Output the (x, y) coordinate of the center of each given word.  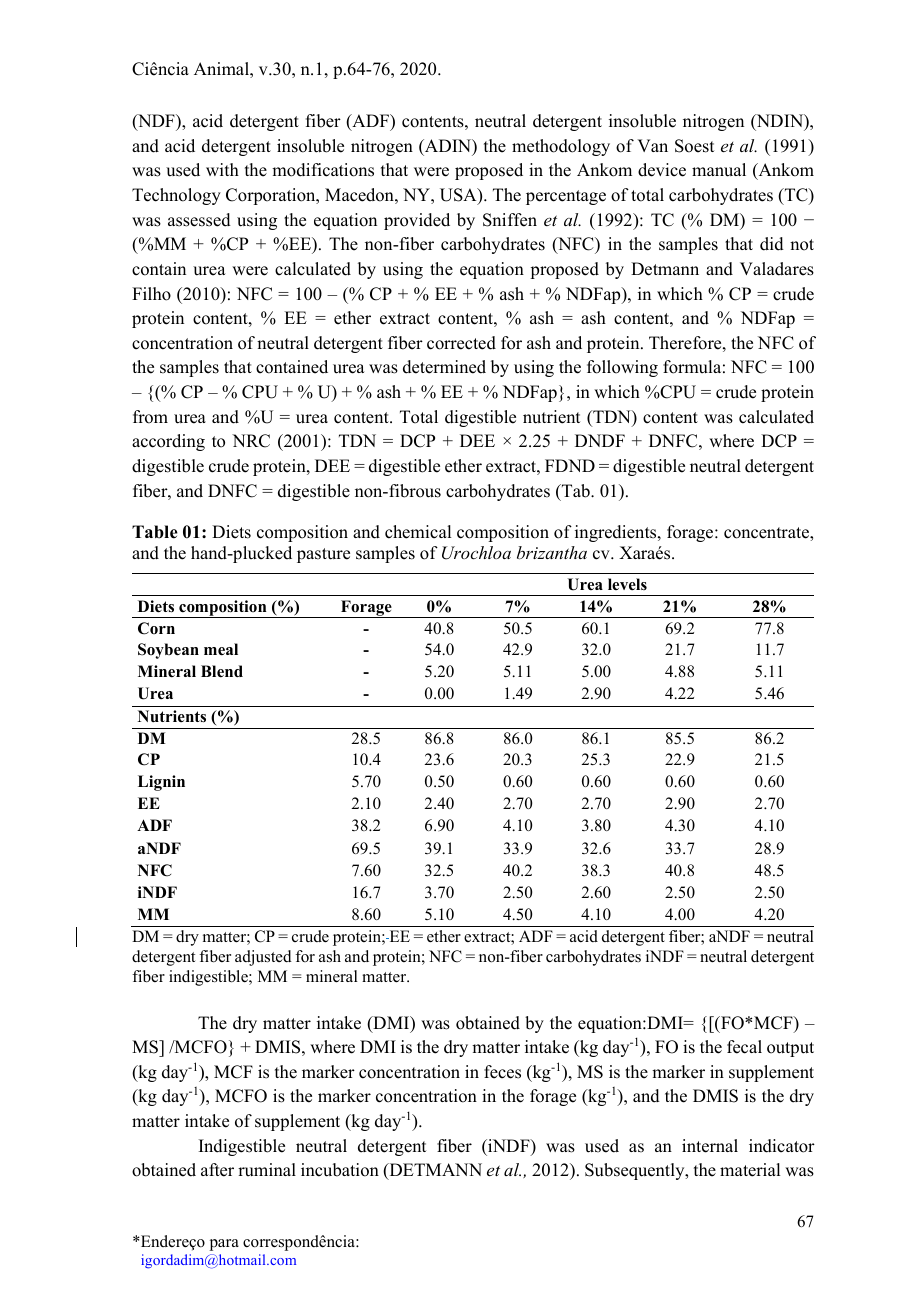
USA (459, 196)
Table (155, 532)
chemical (418, 532)
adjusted (263, 958)
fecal (744, 1047)
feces (502, 1072)
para (224, 1245)
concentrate (767, 533)
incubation (340, 1170)
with (222, 169)
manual (719, 170)
